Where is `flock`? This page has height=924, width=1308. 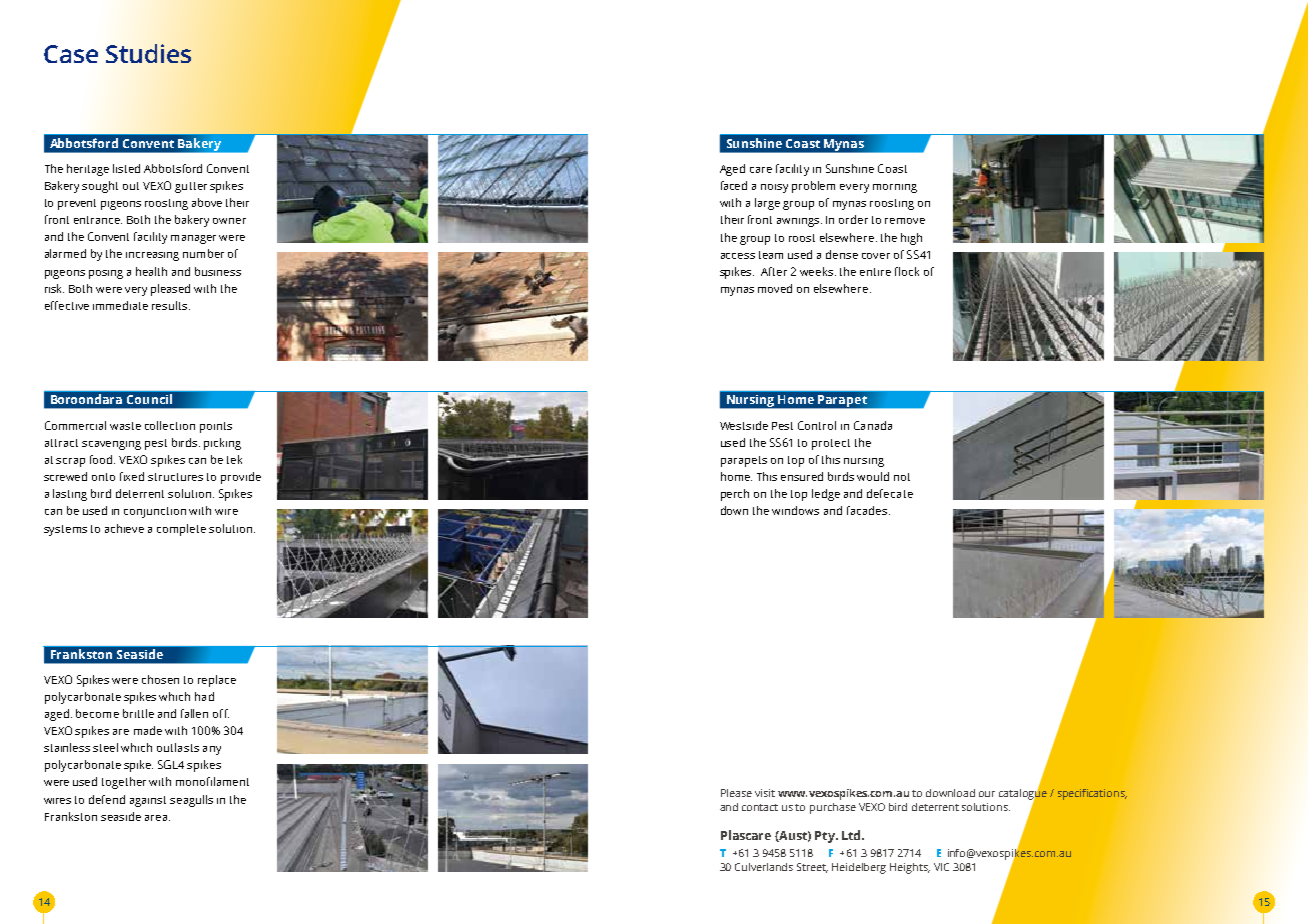 flock is located at coordinates (907, 271).
